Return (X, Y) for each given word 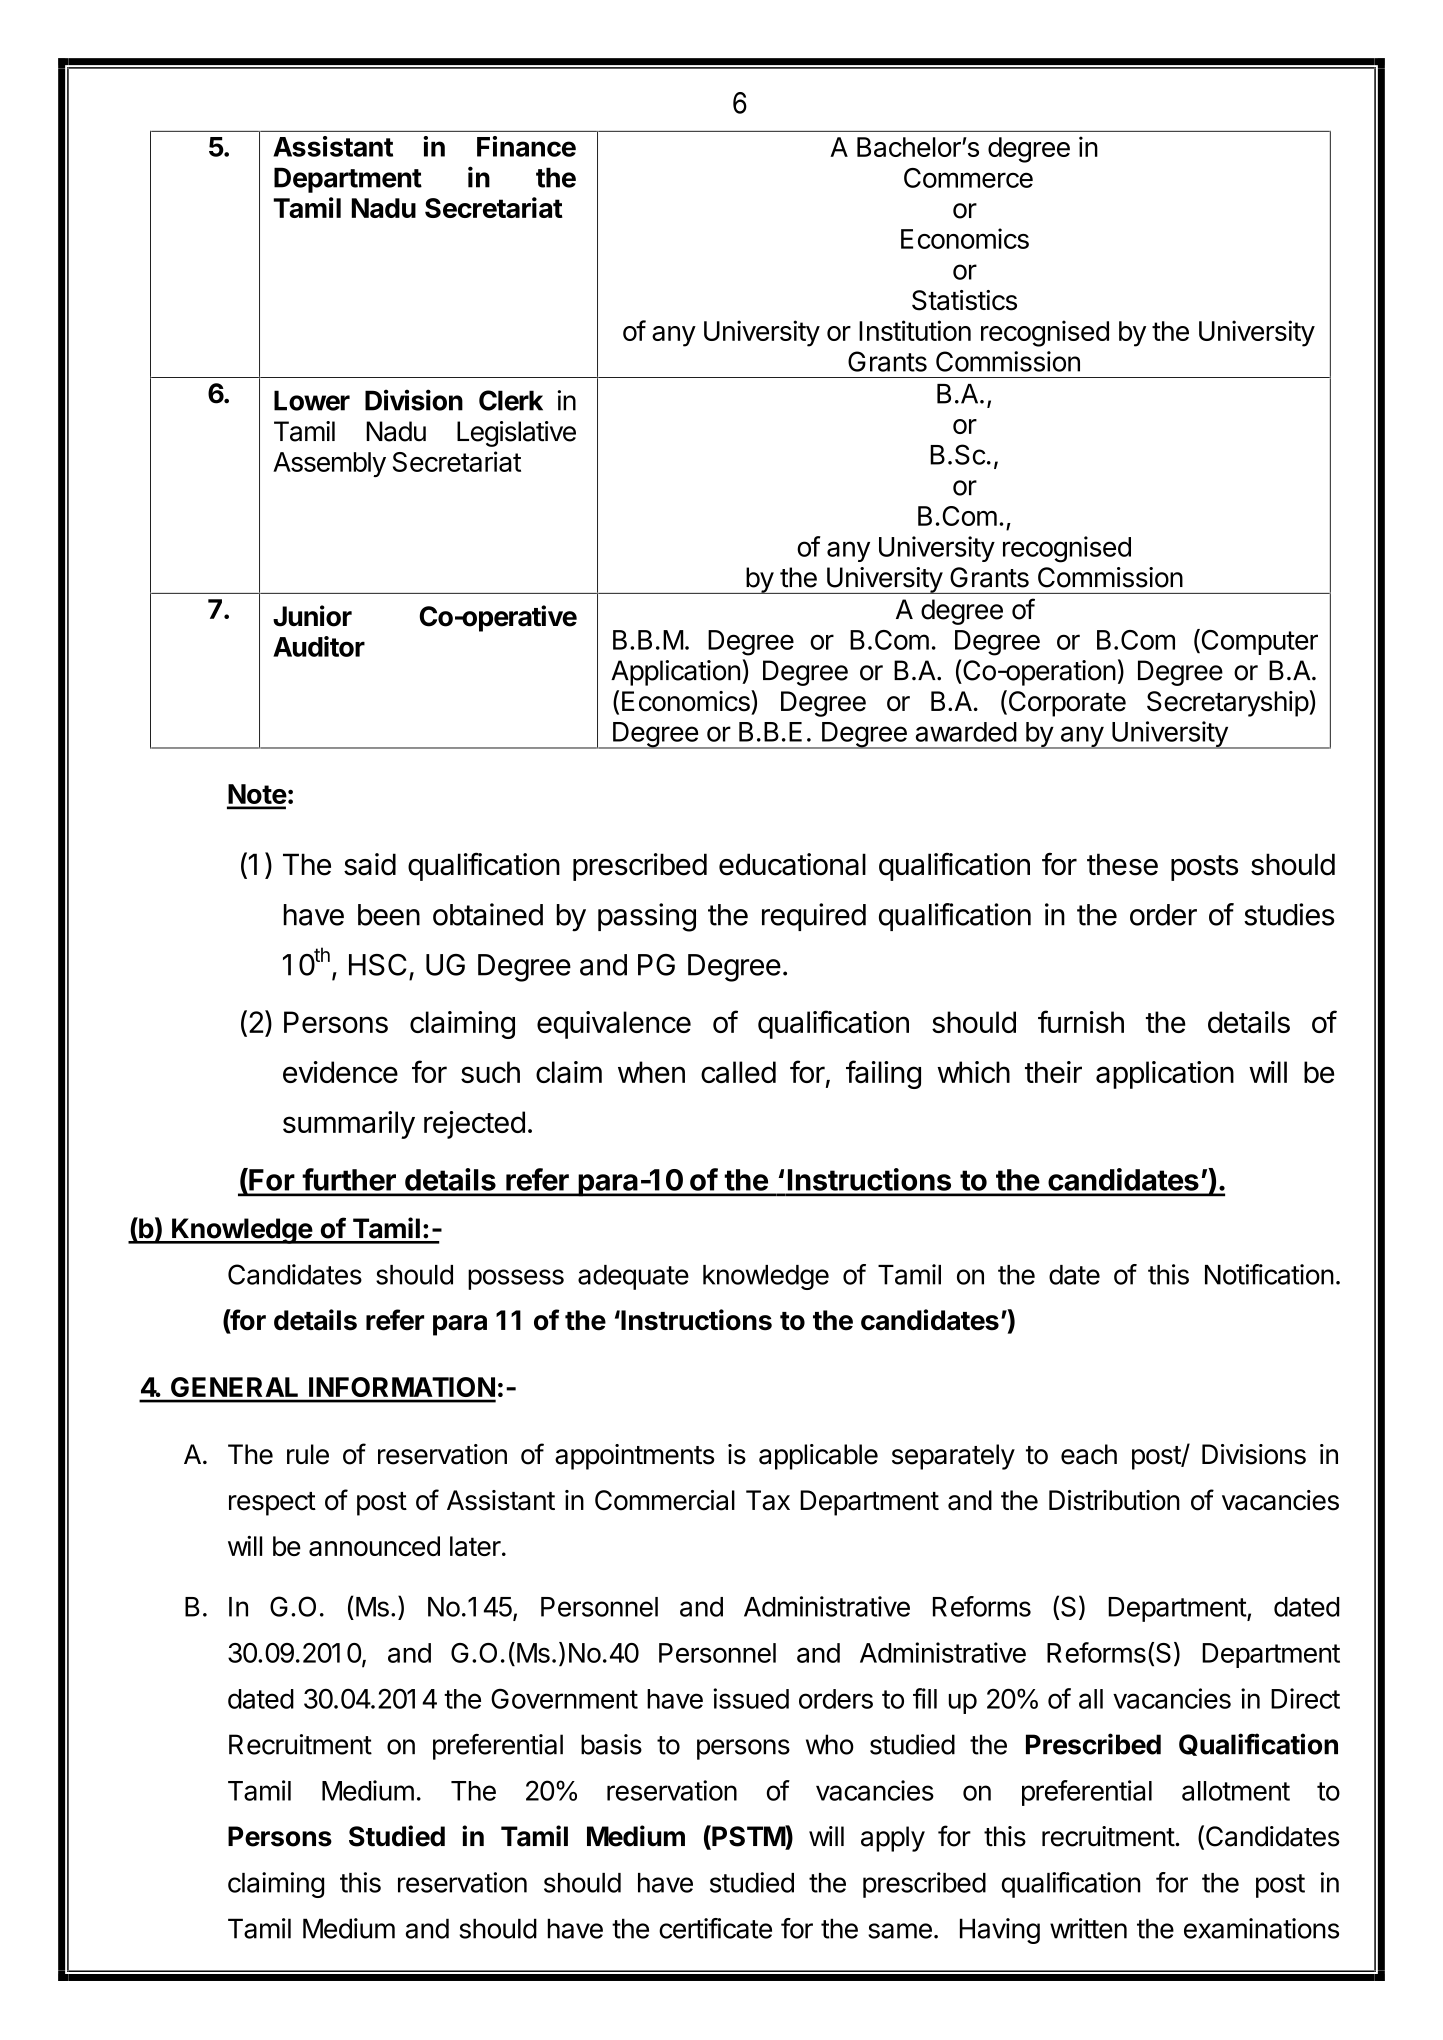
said (370, 864)
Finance (526, 146)
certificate (715, 1928)
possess (516, 1279)
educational (792, 864)
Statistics (964, 300)
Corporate (1066, 703)
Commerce (968, 178)
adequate (633, 1277)
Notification (1269, 1274)
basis (611, 1744)
